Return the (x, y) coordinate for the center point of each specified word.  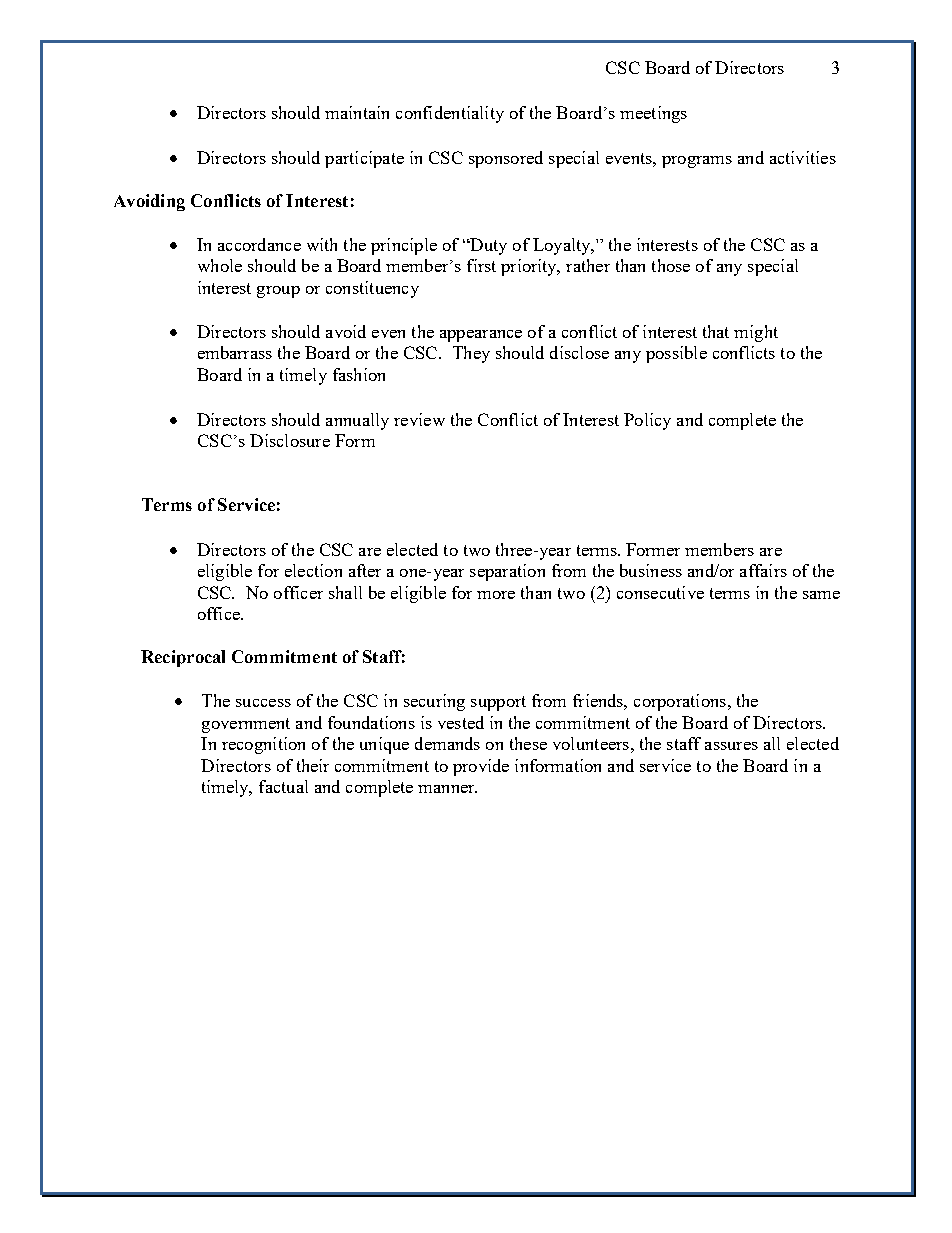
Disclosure (290, 440)
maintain (357, 112)
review (419, 419)
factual (283, 786)
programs (697, 162)
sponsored (506, 159)
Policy (647, 421)
